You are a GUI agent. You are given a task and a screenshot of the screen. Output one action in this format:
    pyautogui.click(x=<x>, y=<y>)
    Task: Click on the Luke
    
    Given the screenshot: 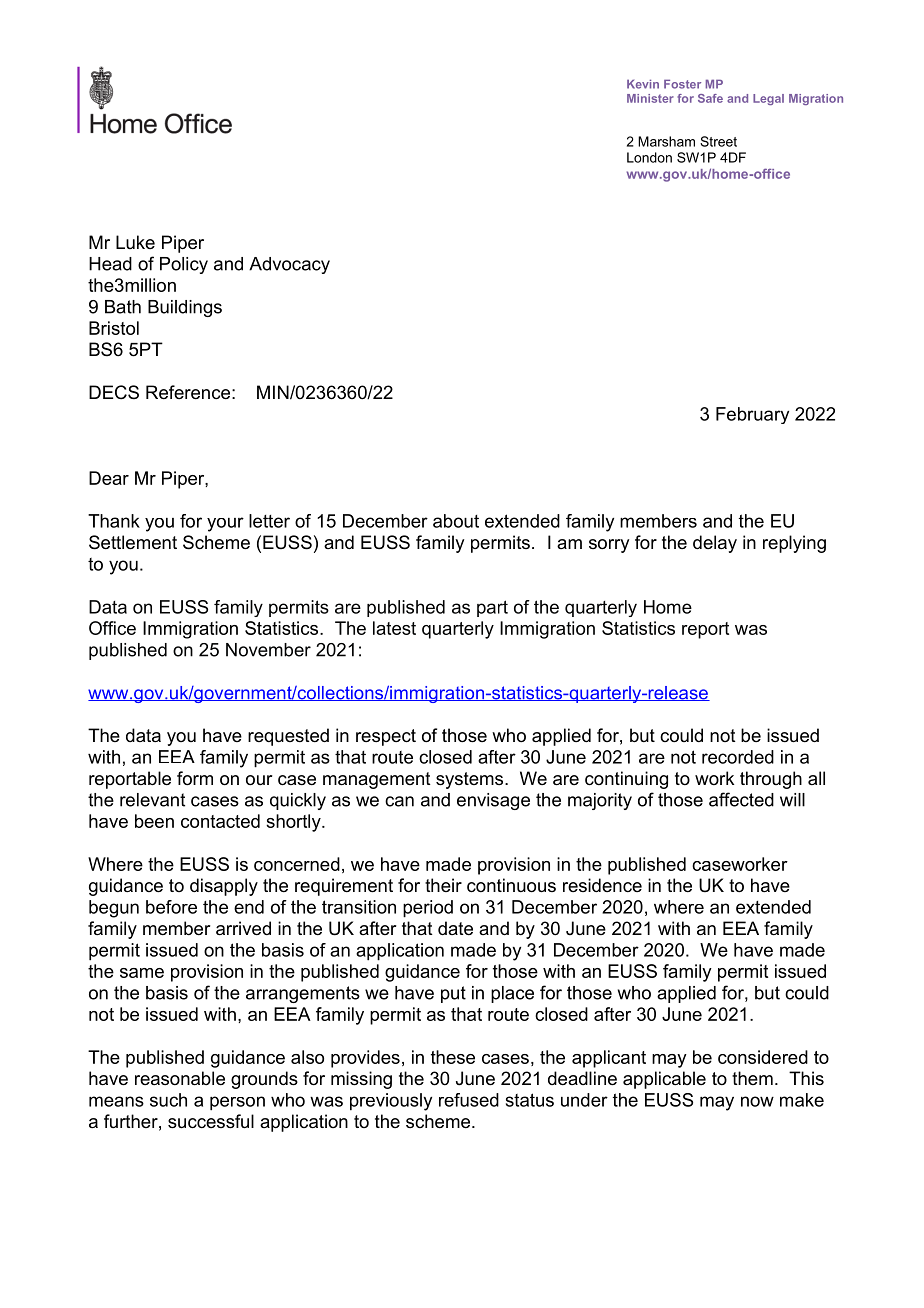 What is the action you would take?
    pyautogui.click(x=135, y=242)
